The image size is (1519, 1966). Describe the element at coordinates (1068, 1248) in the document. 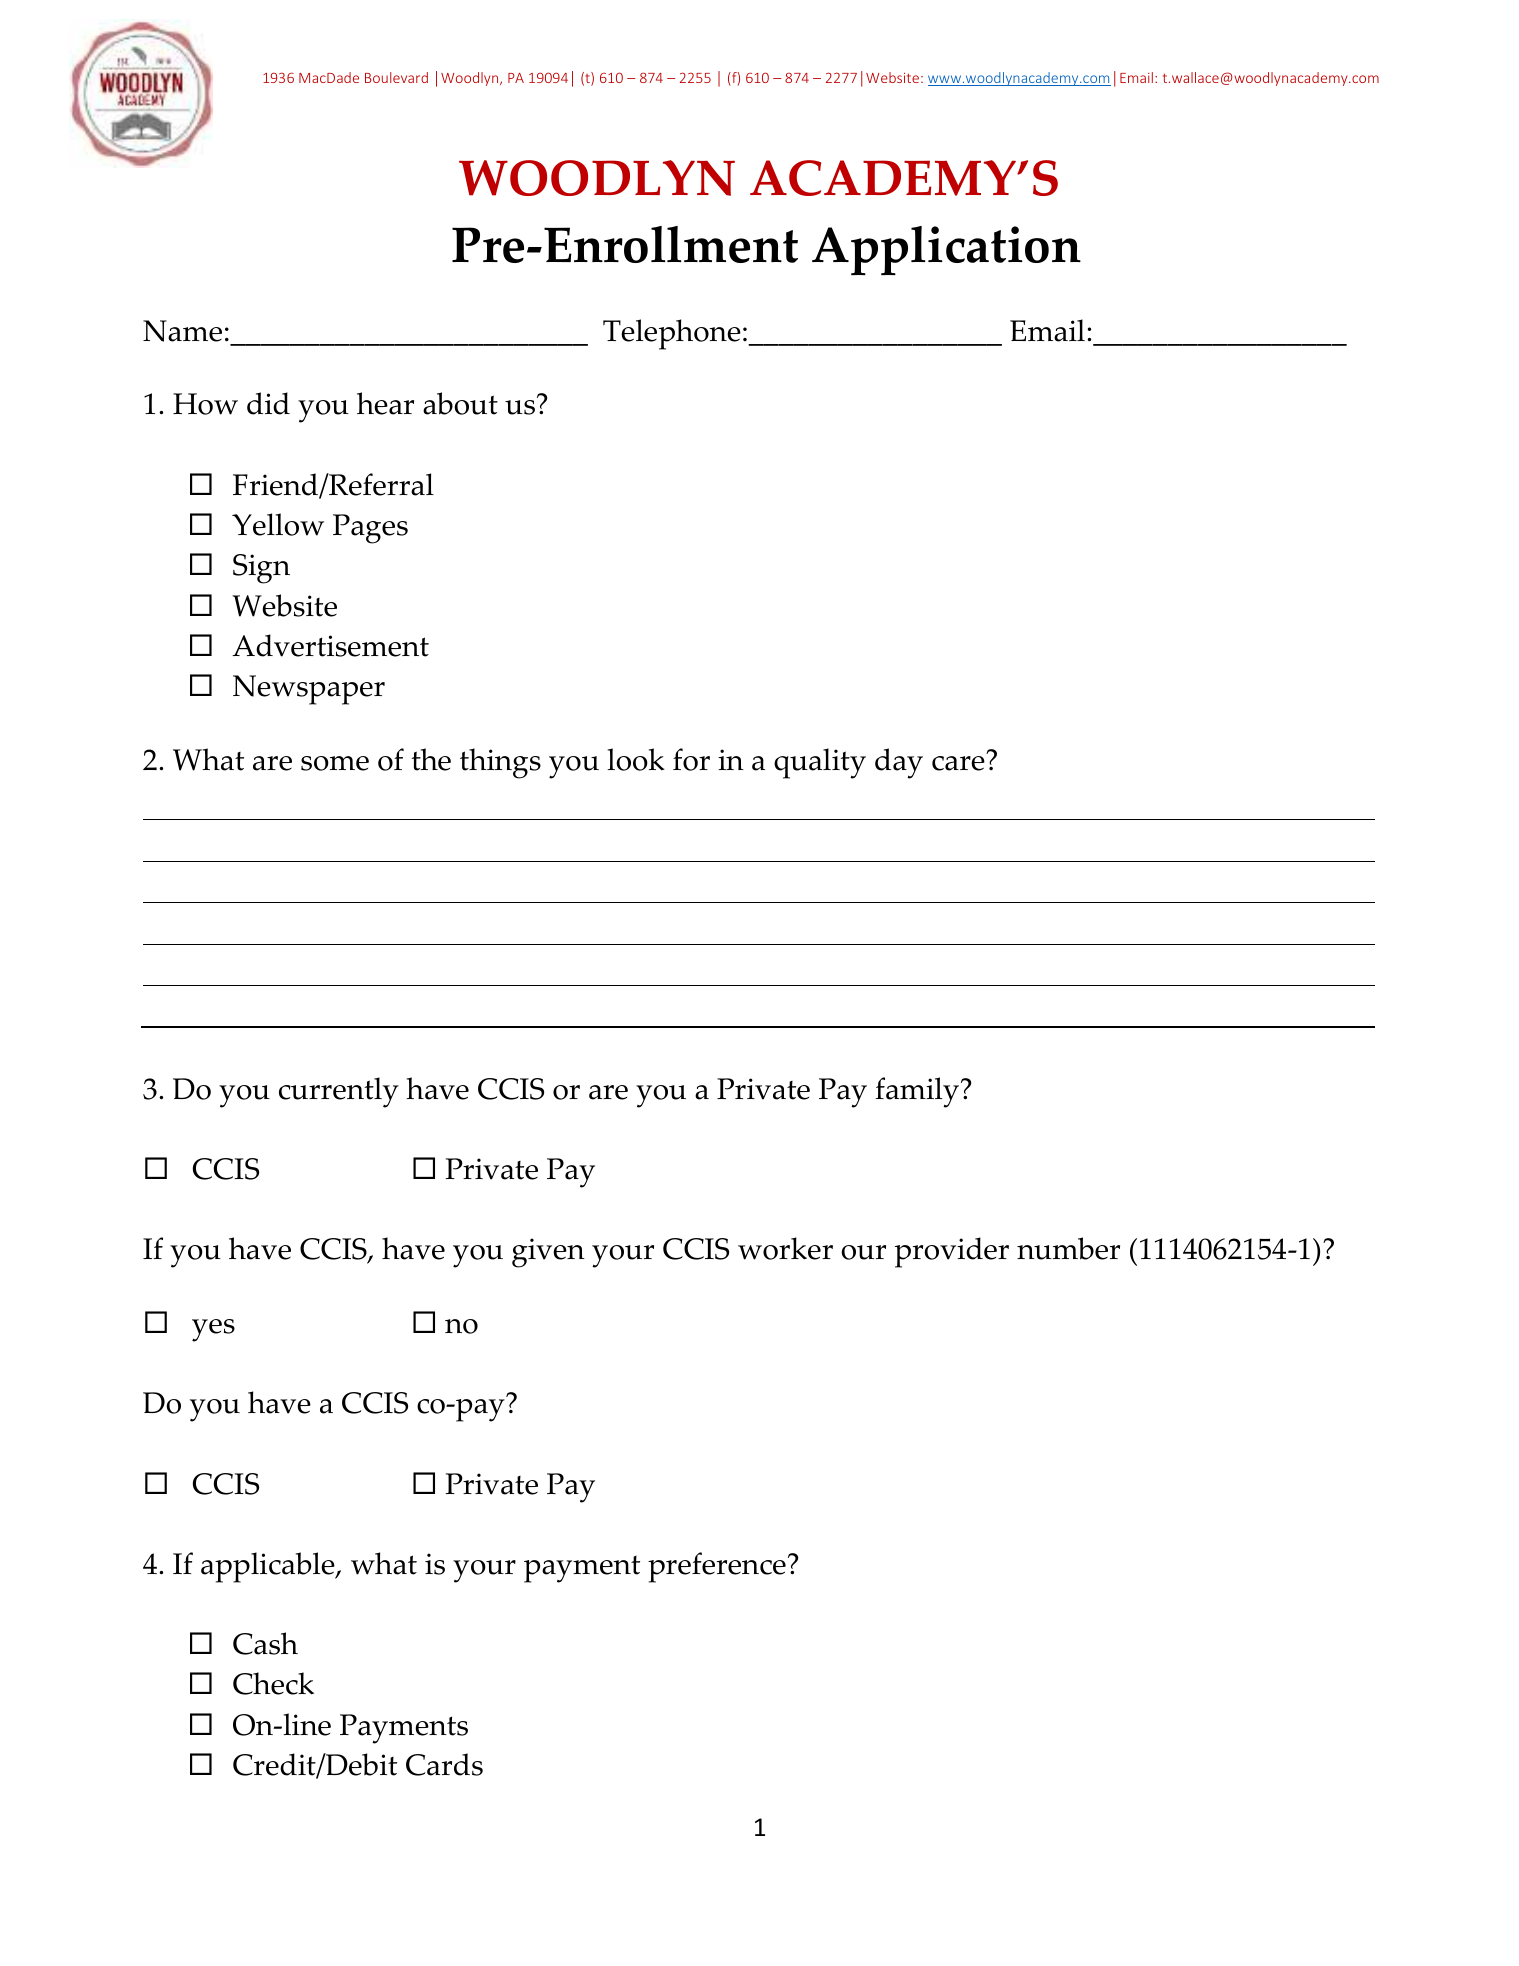

I see `number` at that location.
